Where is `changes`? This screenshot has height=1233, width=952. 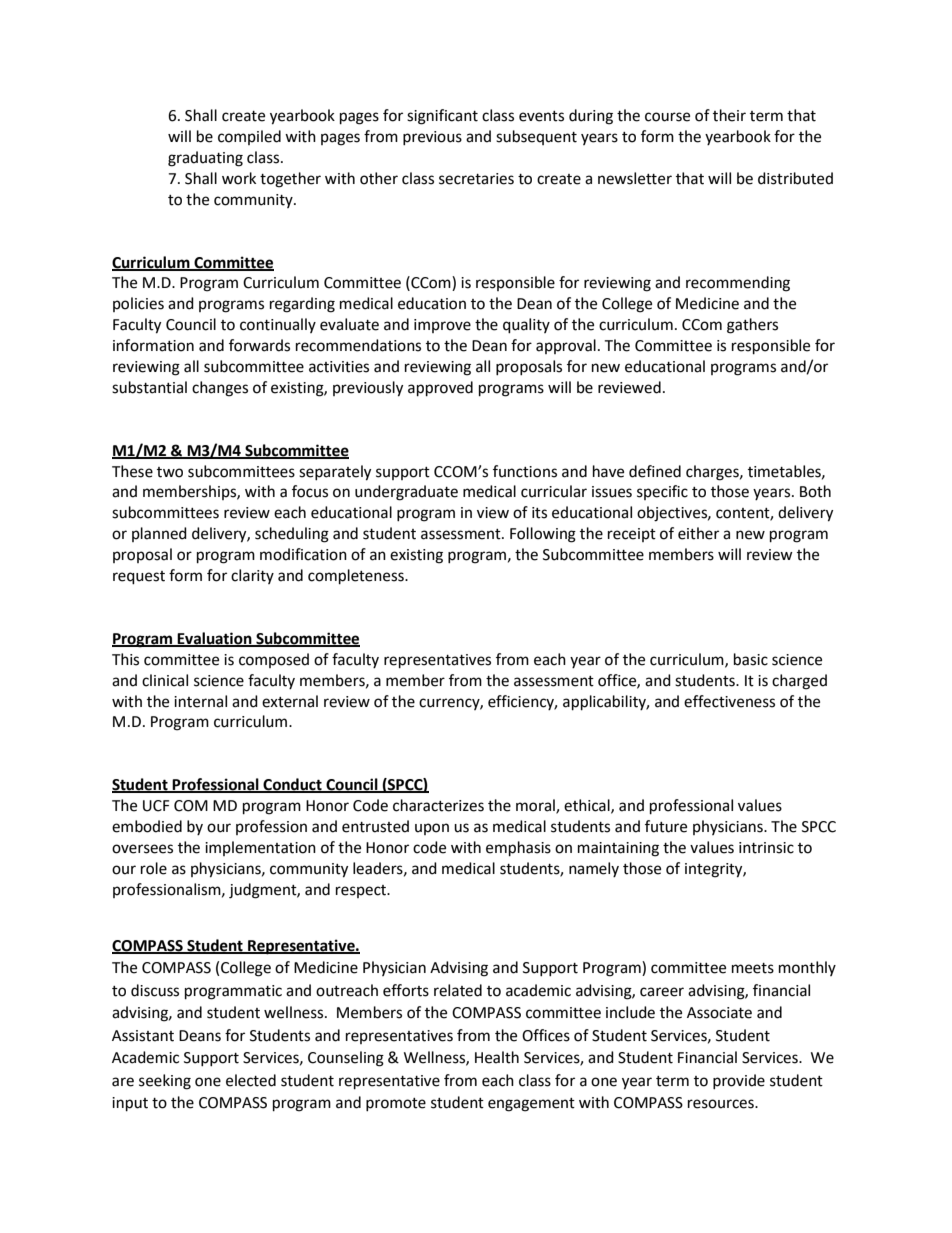
changes is located at coordinates (220, 389).
